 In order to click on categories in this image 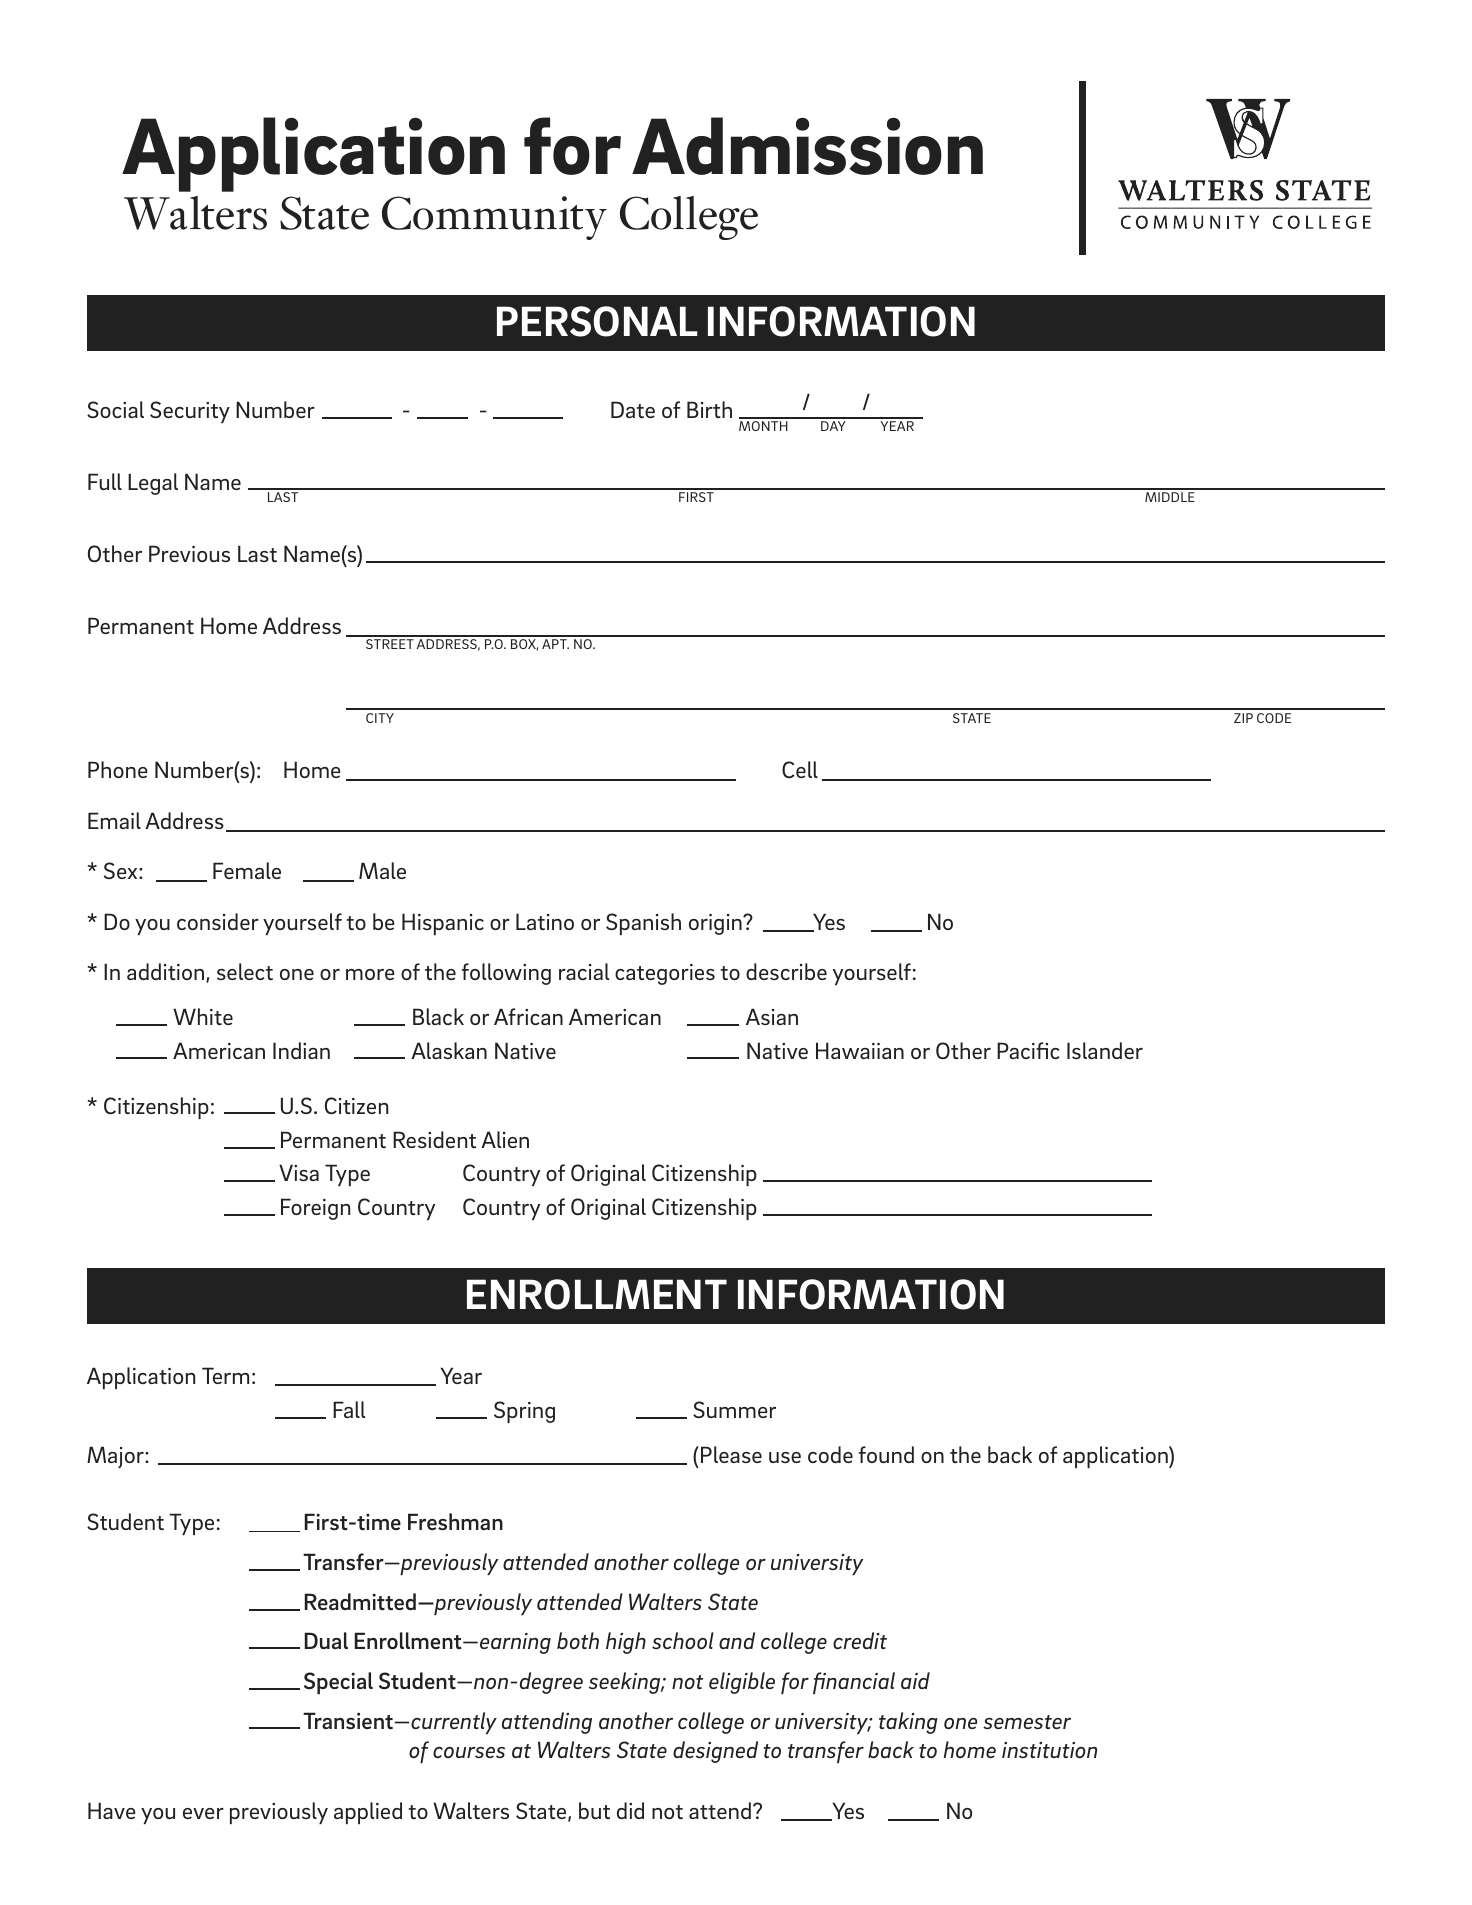, I will do `click(665, 974)`.
